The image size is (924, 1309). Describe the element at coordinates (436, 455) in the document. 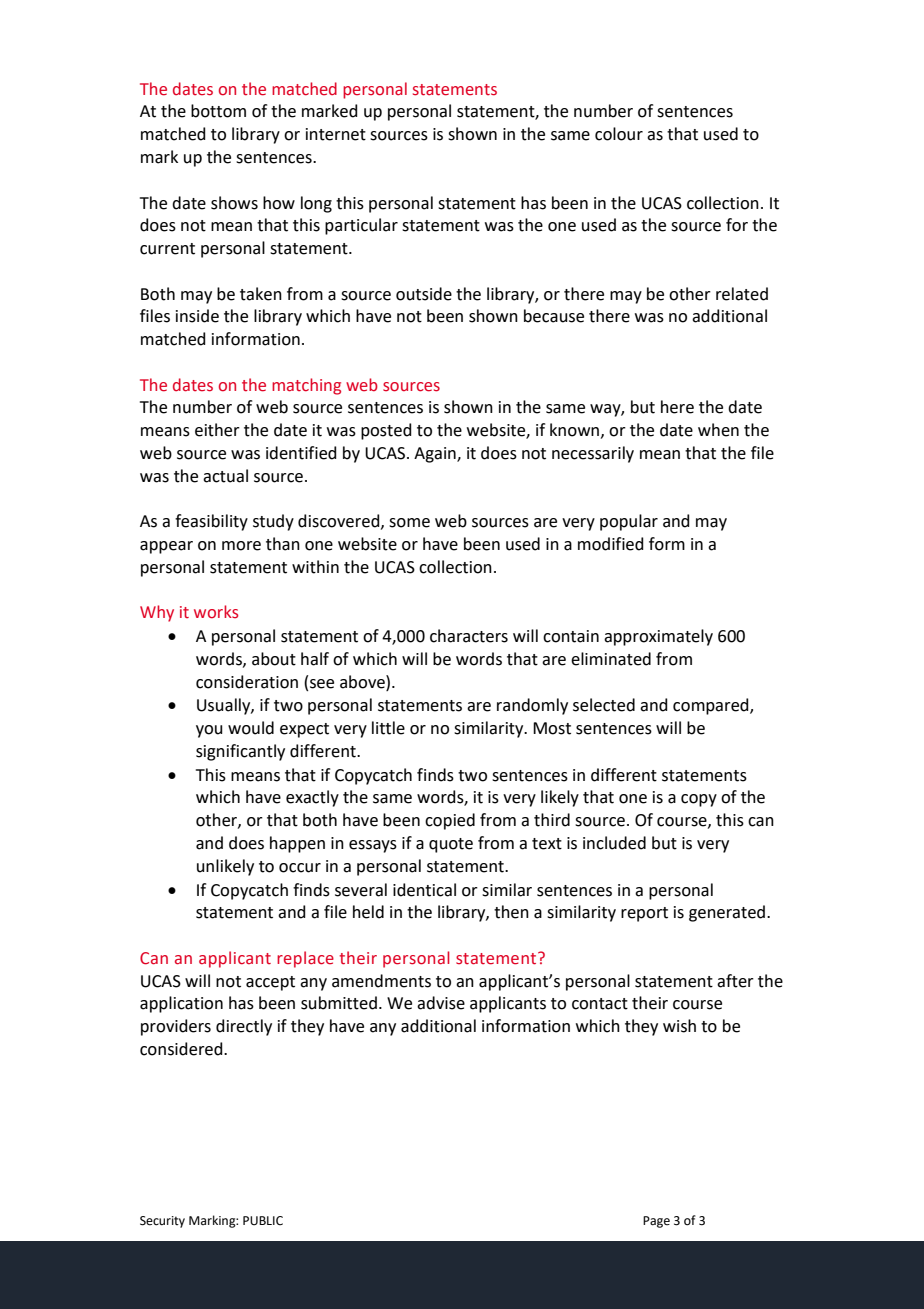

I see `Again` at that location.
